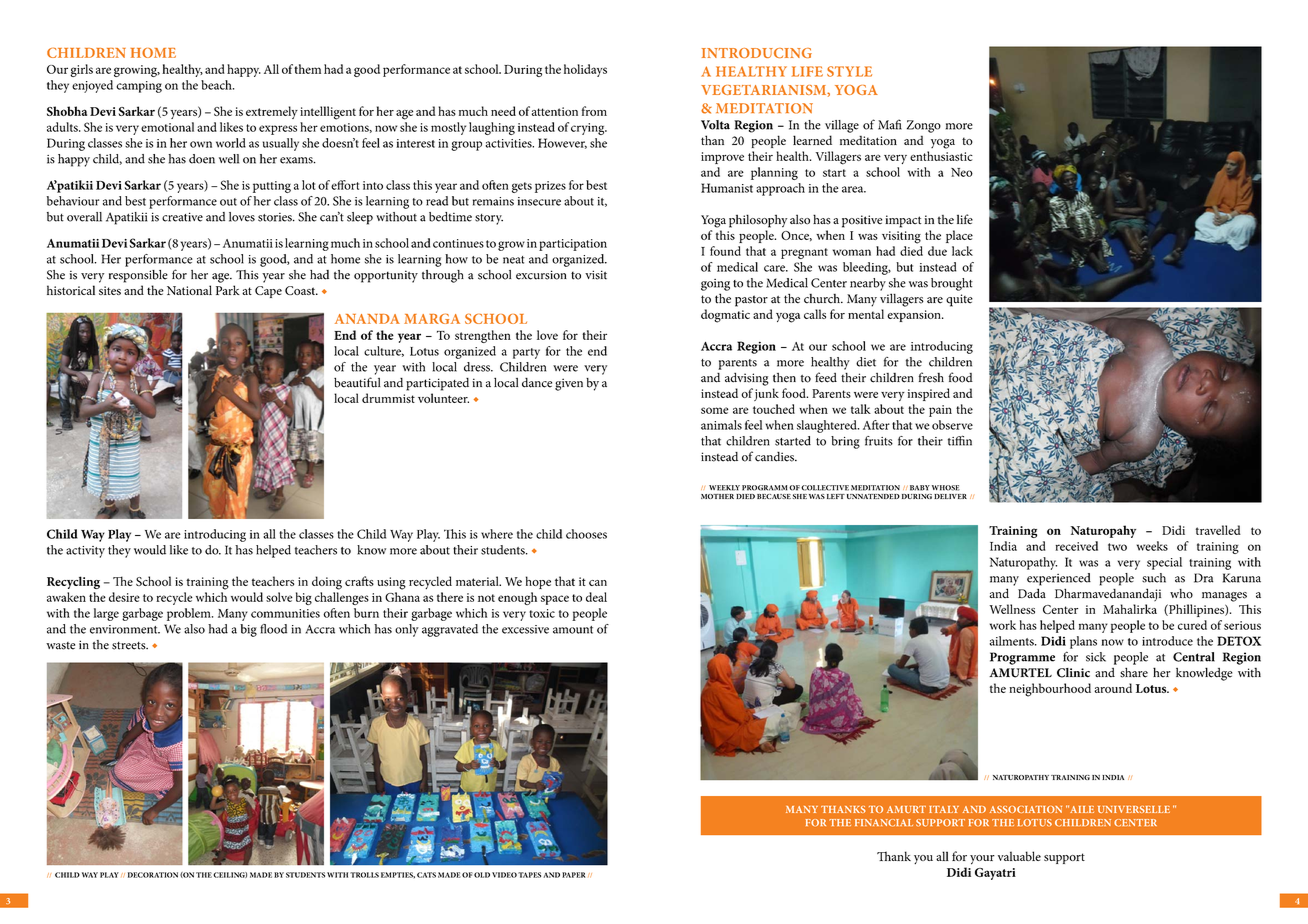 Image resolution: width=1308 pixels, height=924 pixels. Describe the element at coordinates (1059, 579) in the screenshot. I see `experienced` at that location.
